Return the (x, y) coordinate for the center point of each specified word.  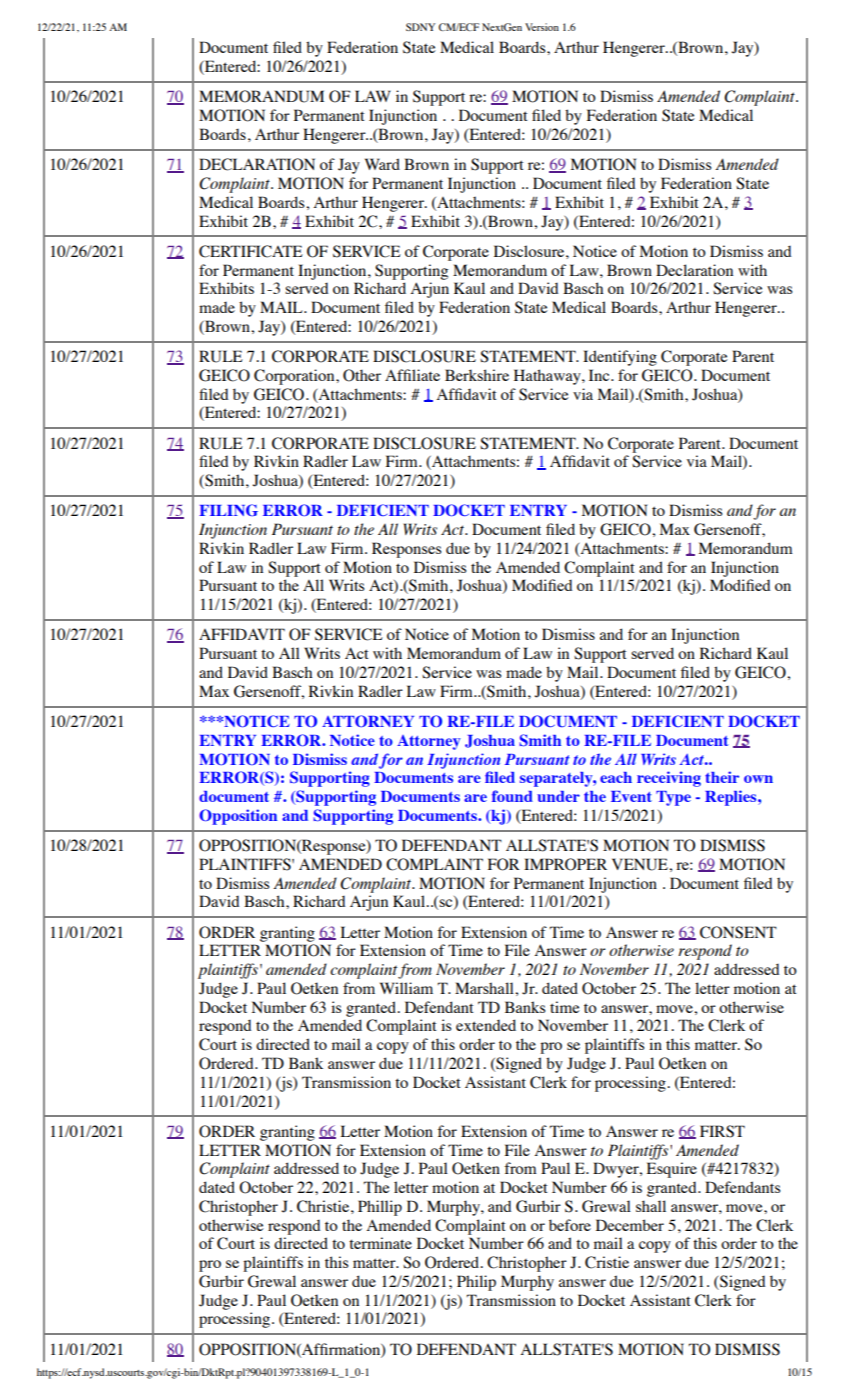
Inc (600, 375)
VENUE (641, 864)
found (512, 796)
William (406, 988)
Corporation (295, 377)
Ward (382, 164)
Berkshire (477, 375)
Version (542, 27)
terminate (380, 1243)
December (630, 1225)
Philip (476, 1283)
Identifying (620, 358)
